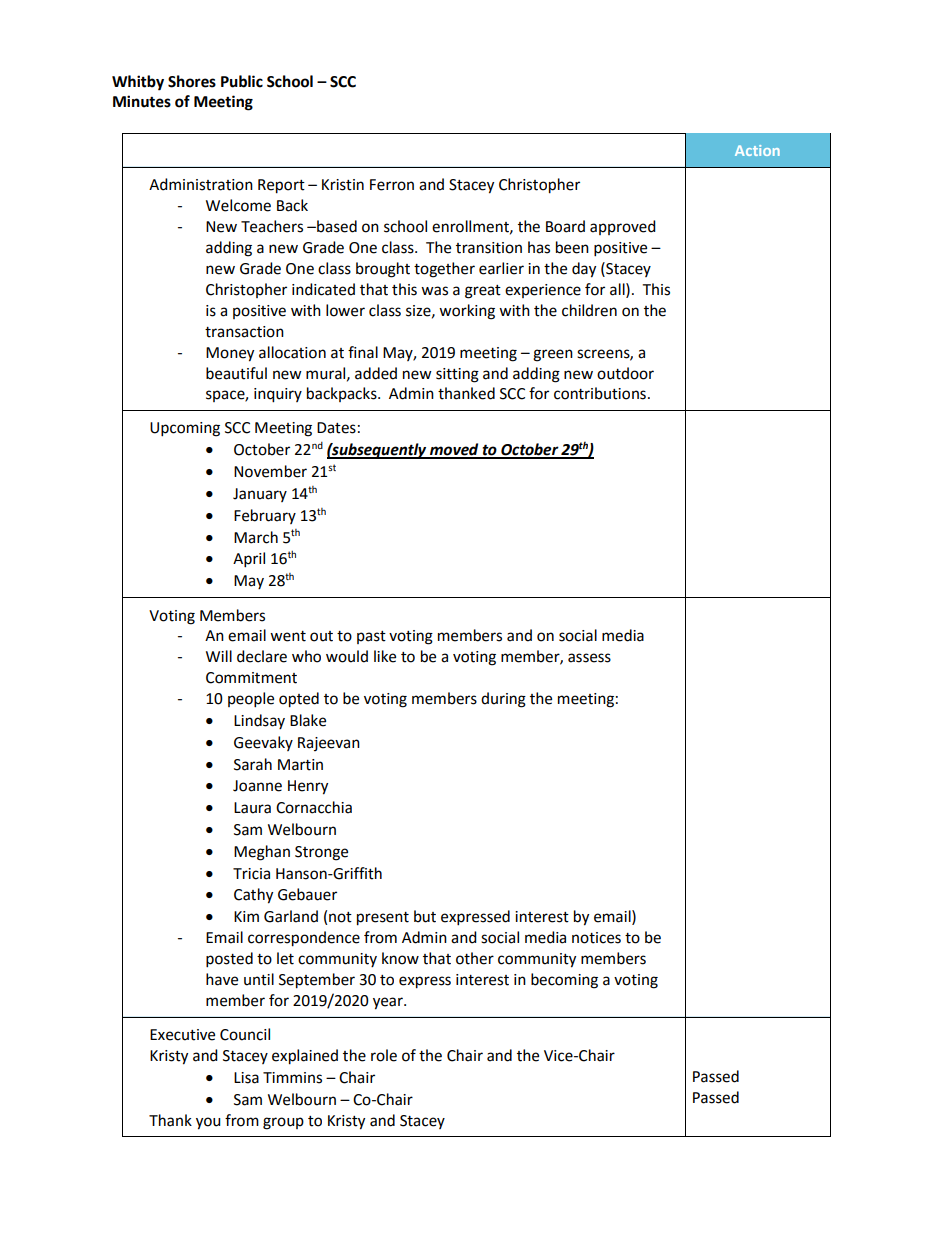 The height and width of the screenshot is (1233, 952). What do you see at coordinates (589, 658) in the screenshot?
I see `assess` at bounding box center [589, 658].
